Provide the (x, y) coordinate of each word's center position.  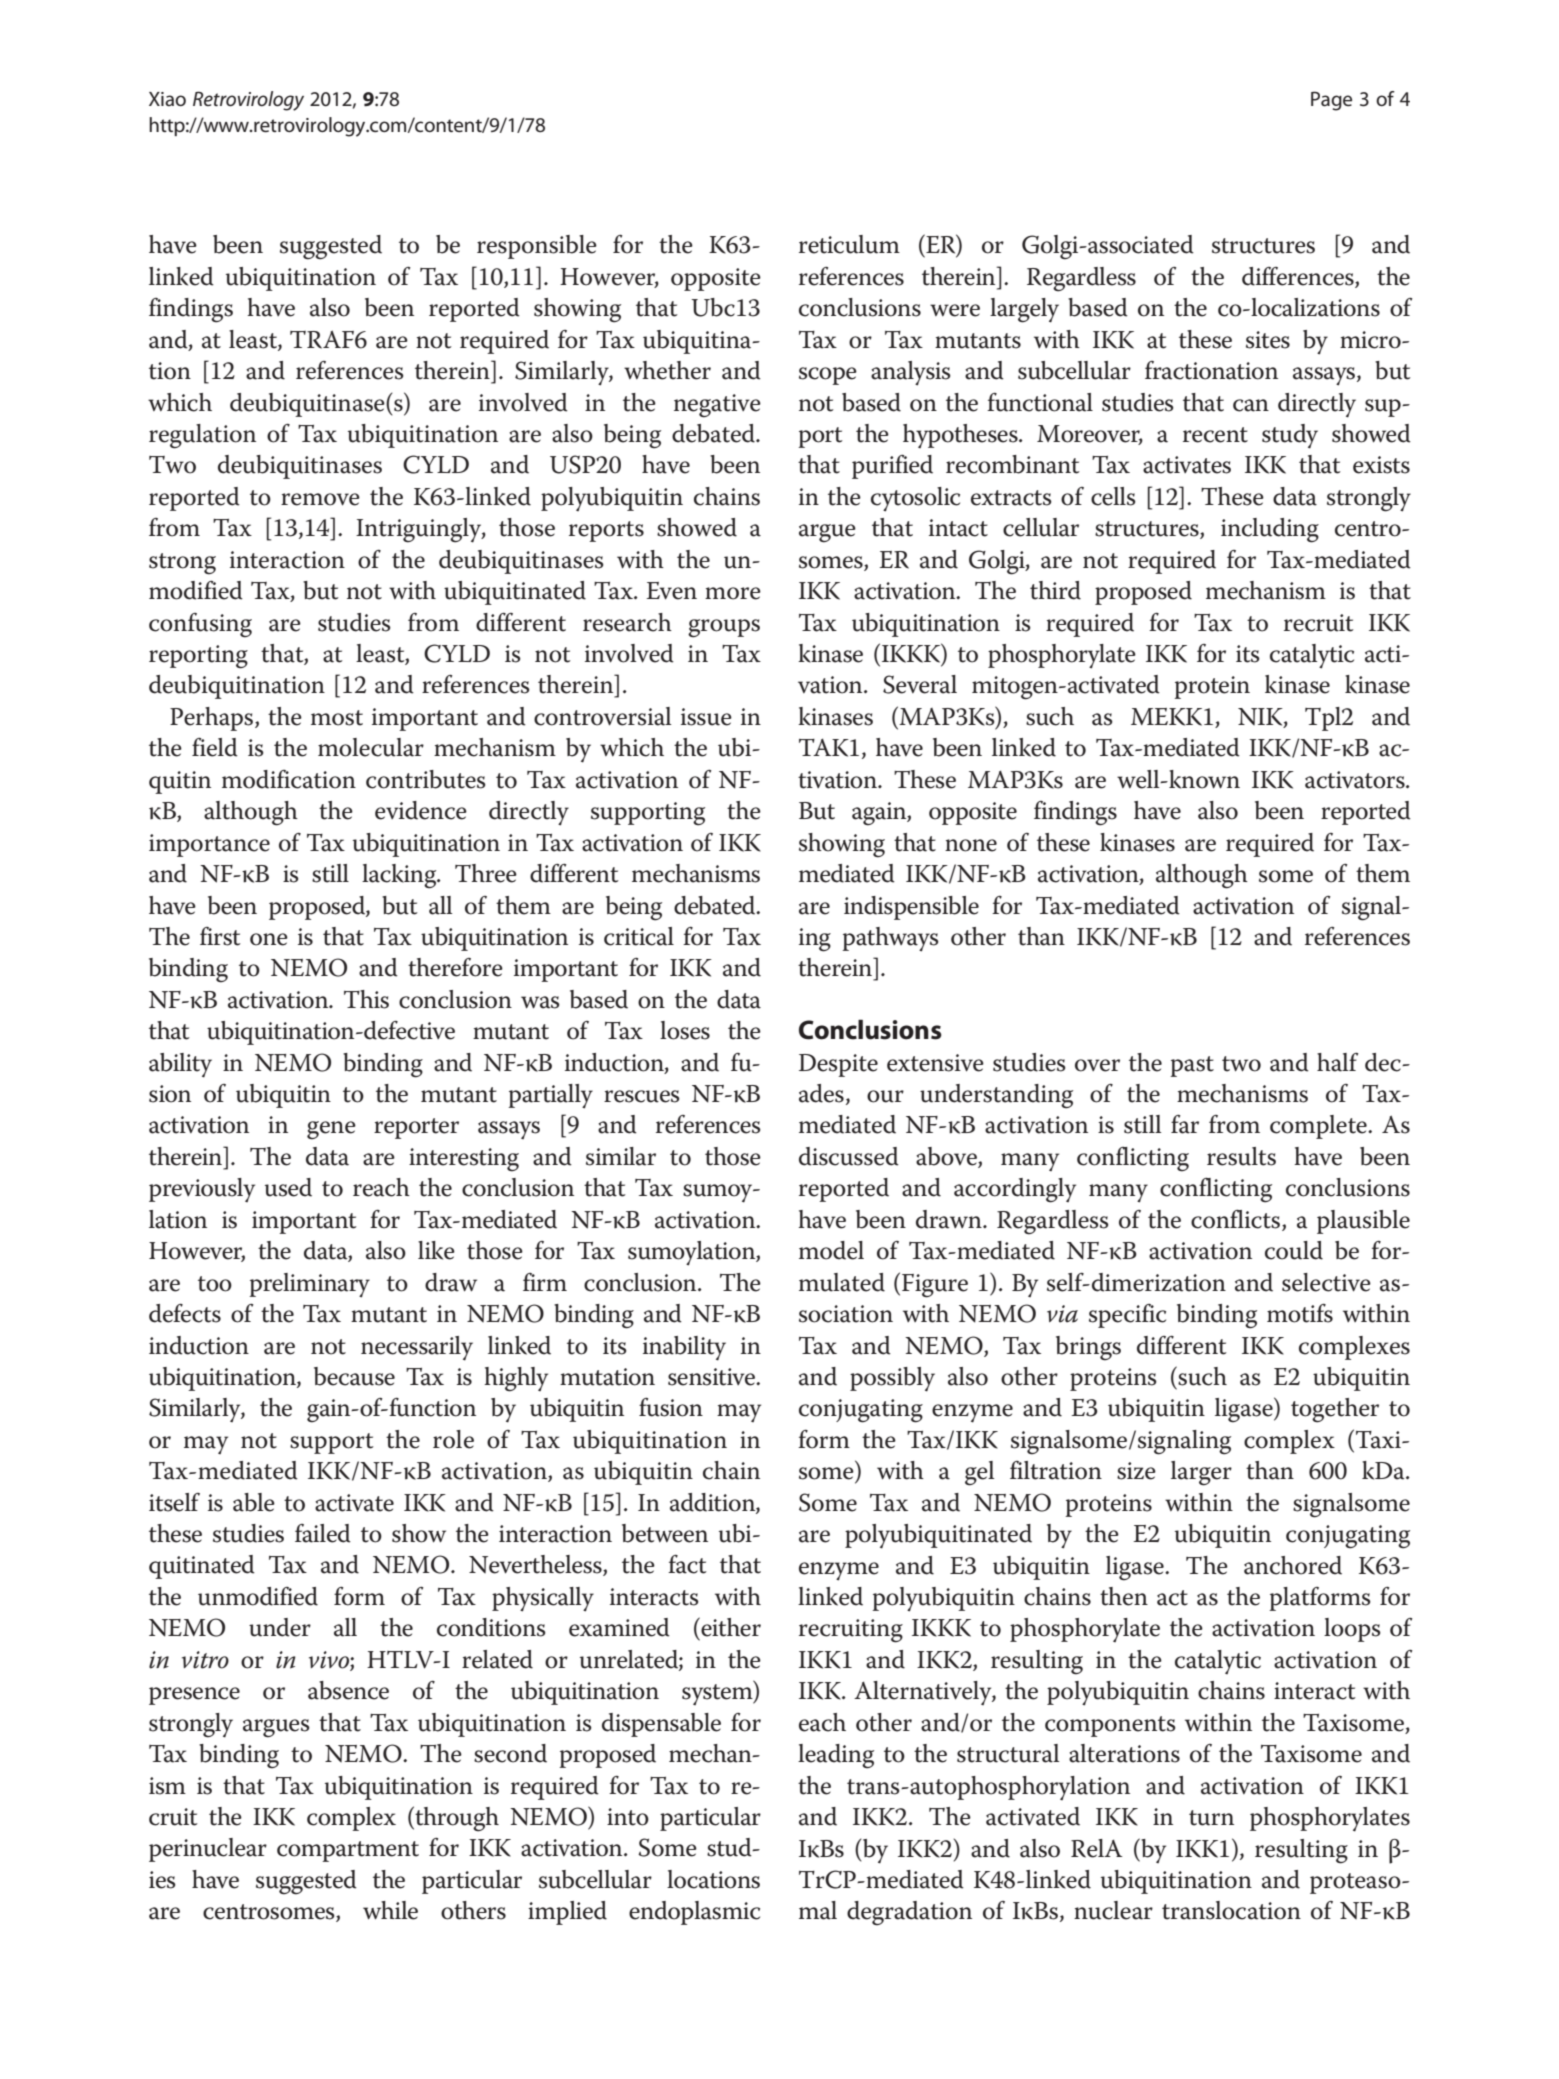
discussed (849, 1156)
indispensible (911, 908)
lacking (400, 876)
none (971, 845)
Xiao (167, 99)
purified (892, 467)
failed (323, 1533)
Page (1331, 101)
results (1241, 1156)
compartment (348, 1851)
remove (320, 499)
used (288, 1187)
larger (1201, 1473)
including (1270, 530)
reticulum (849, 244)
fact (687, 1564)
